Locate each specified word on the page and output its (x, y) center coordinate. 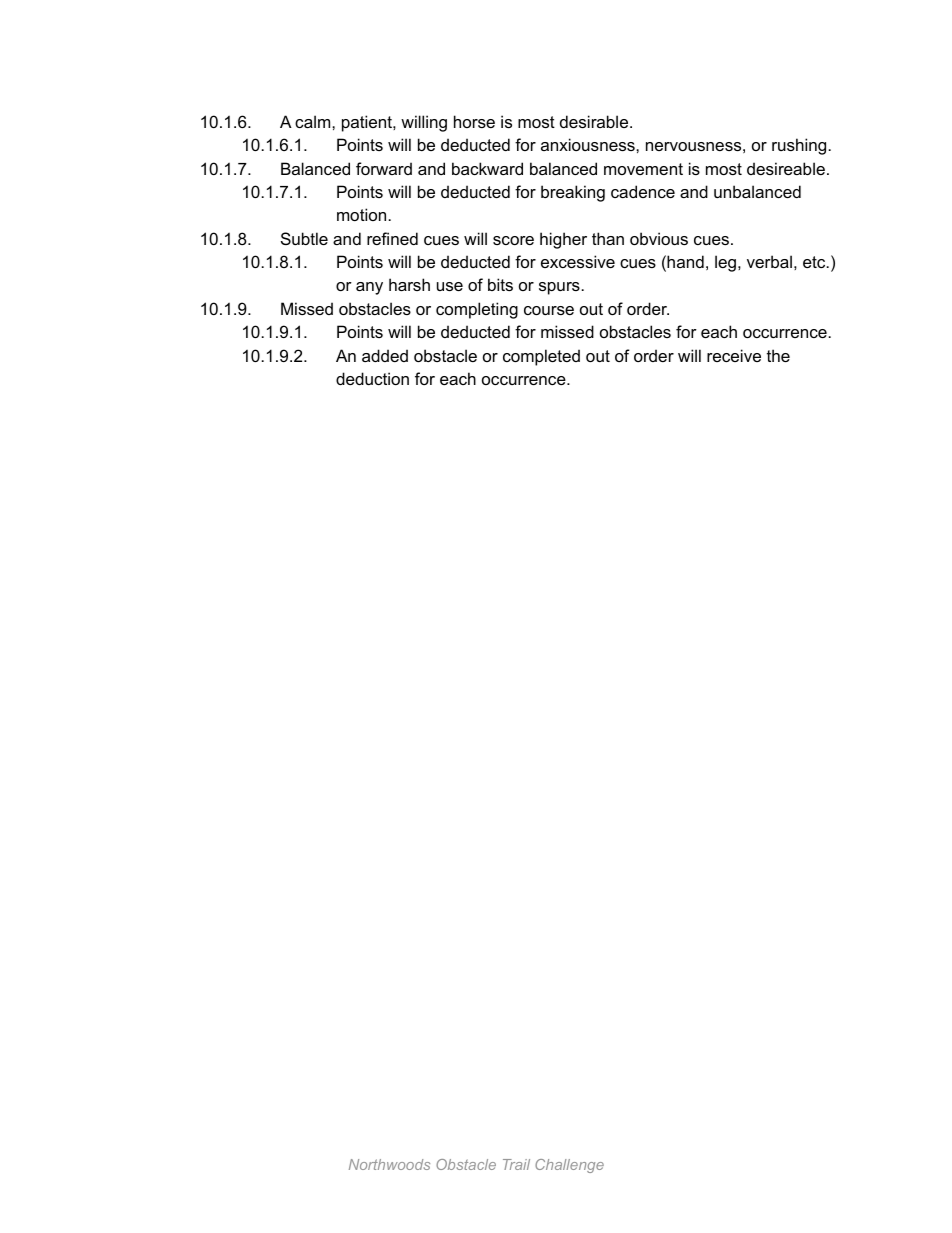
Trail (516, 1164)
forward (384, 168)
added (385, 355)
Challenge (569, 1166)
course (549, 310)
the (778, 355)
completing (477, 310)
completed (541, 357)
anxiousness (589, 144)
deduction (372, 378)
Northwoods (389, 1164)
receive (734, 355)
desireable (786, 168)
